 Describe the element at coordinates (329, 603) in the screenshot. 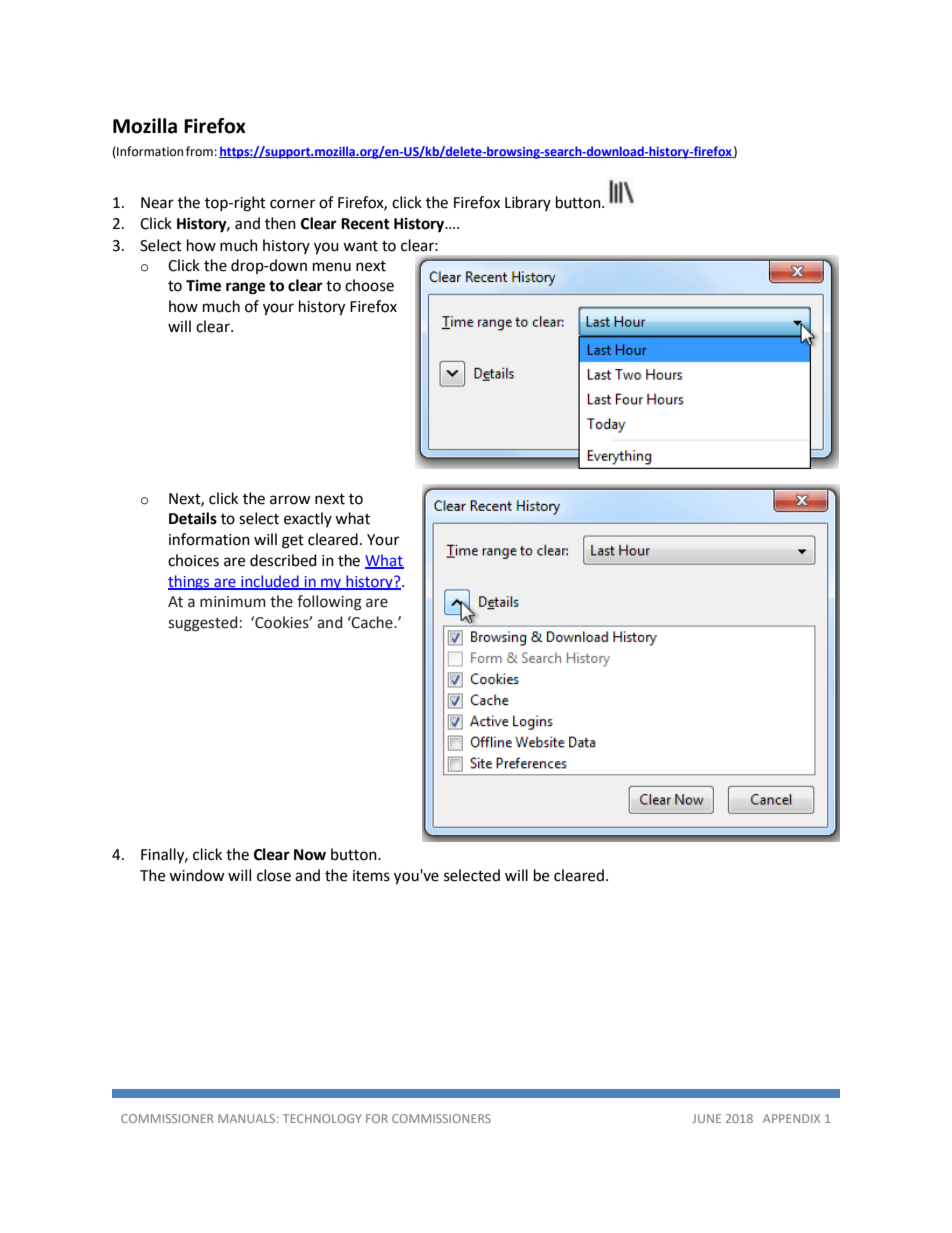

I see `following` at that location.
